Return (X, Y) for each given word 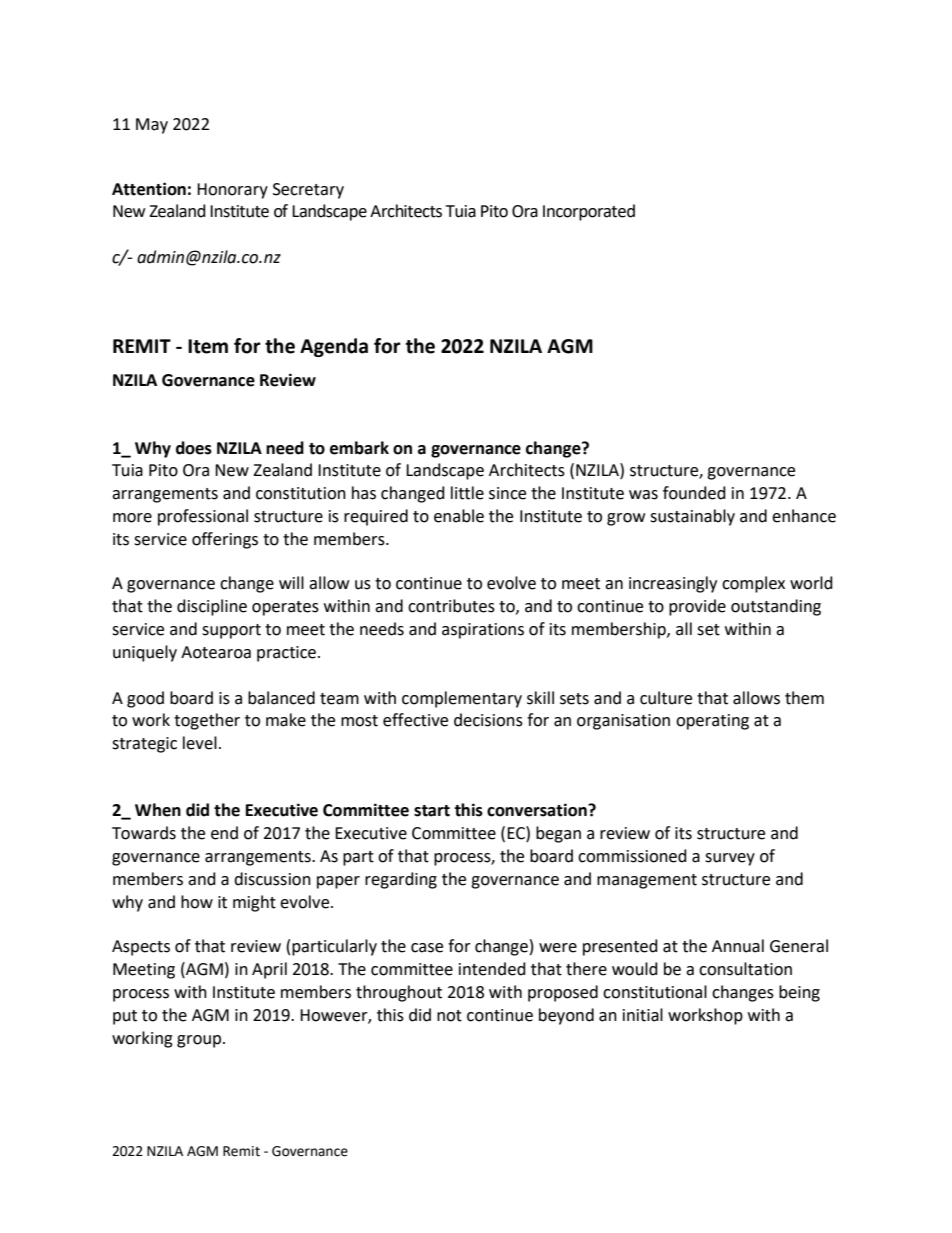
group (200, 1041)
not (449, 1016)
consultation (745, 969)
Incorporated (589, 212)
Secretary (308, 191)
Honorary (232, 191)
